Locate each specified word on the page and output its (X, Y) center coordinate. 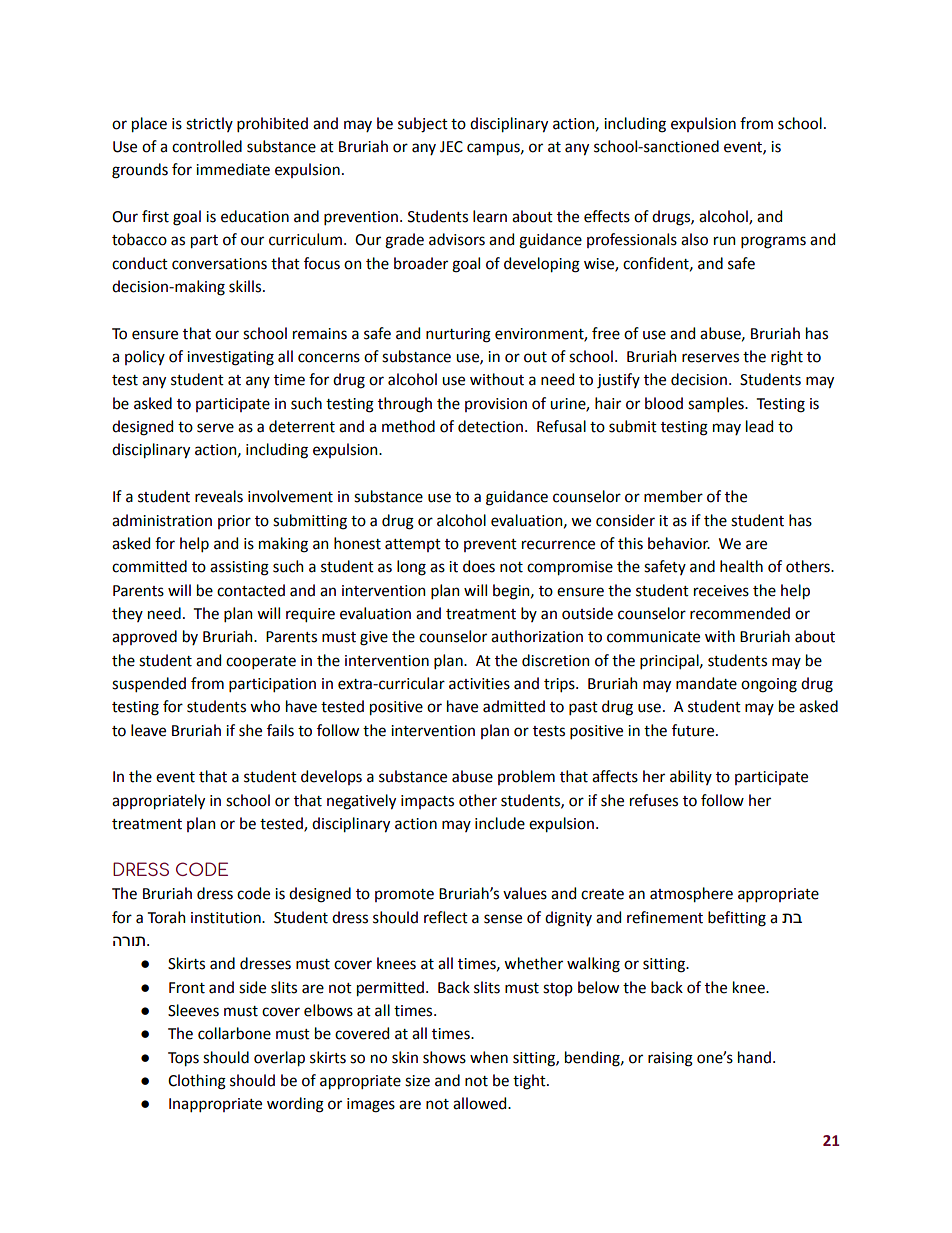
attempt (413, 545)
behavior (679, 543)
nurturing (458, 335)
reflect (446, 917)
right (787, 358)
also (694, 239)
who (265, 706)
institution (227, 918)
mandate (706, 683)
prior (234, 522)
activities (479, 684)
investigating (230, 358)
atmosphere (691, 895)
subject (423, 125)
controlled (207, 146)
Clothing (197, 1082)
